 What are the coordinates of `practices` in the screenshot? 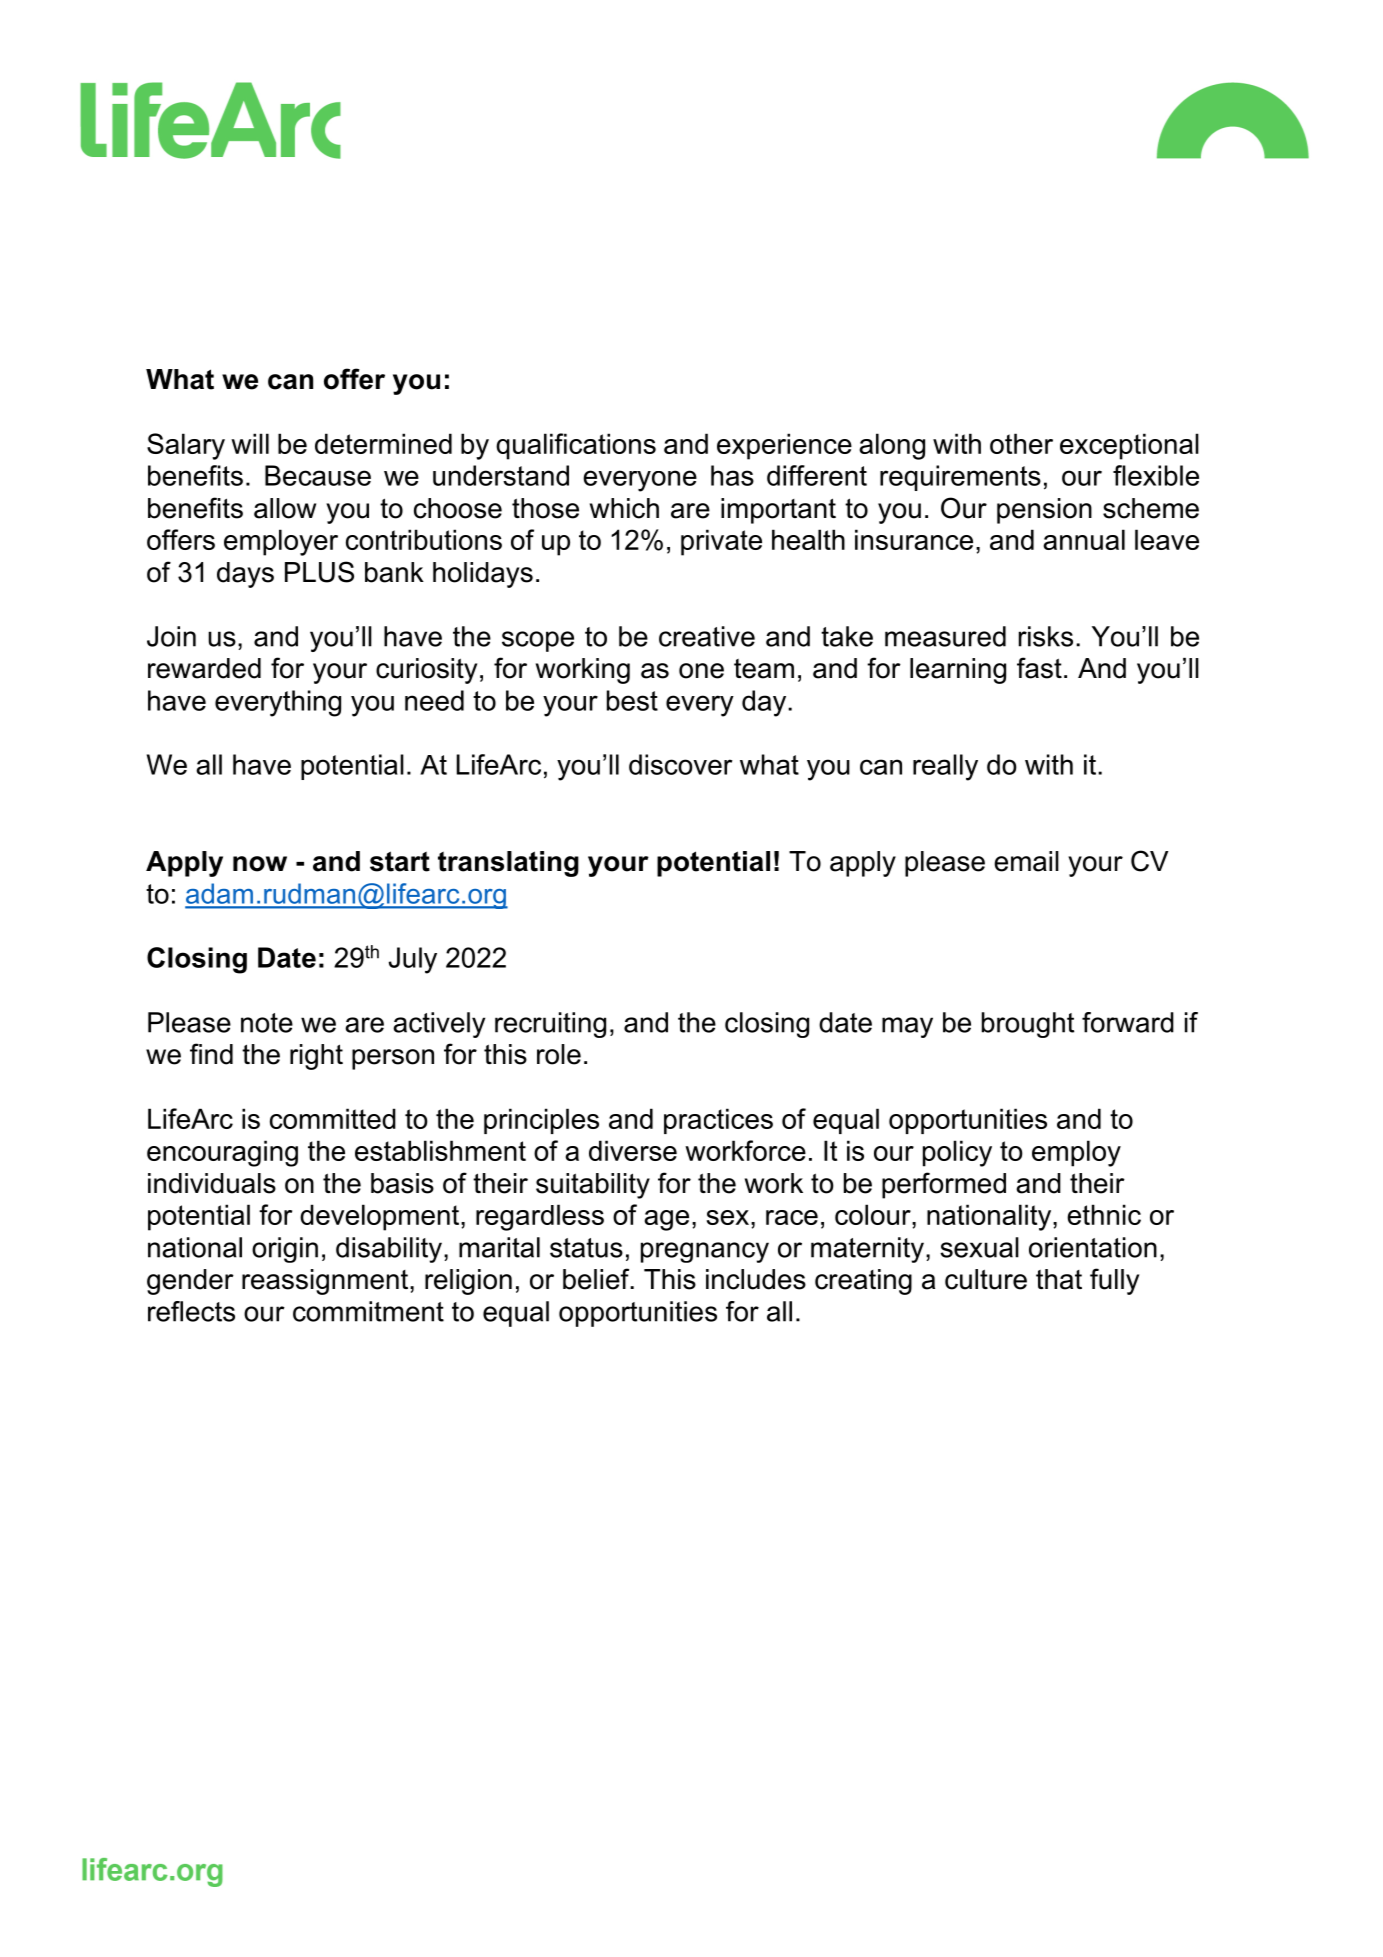 It's located at (718, 1121).
